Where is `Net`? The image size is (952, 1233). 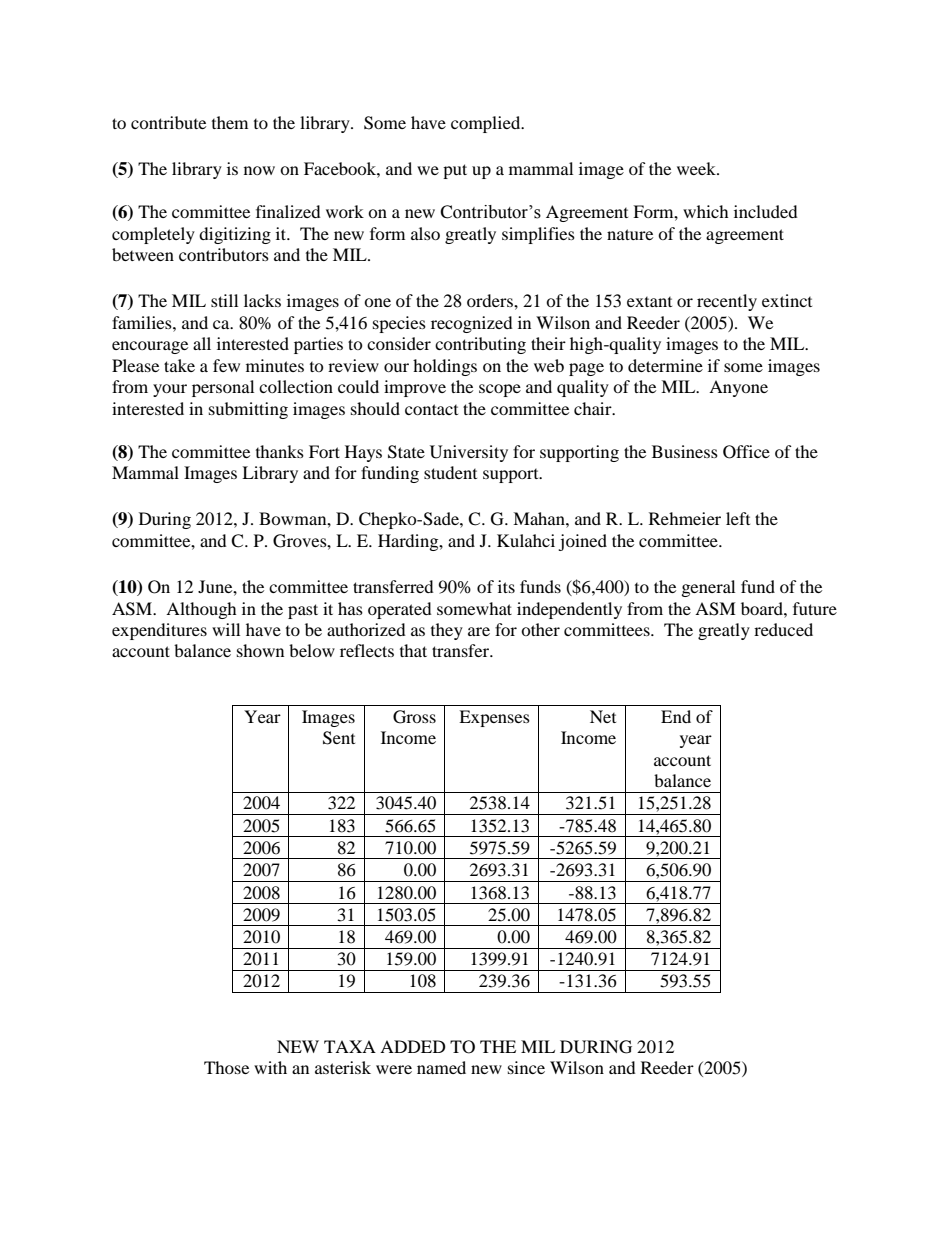
Net is located at coordinates (603, 716).
